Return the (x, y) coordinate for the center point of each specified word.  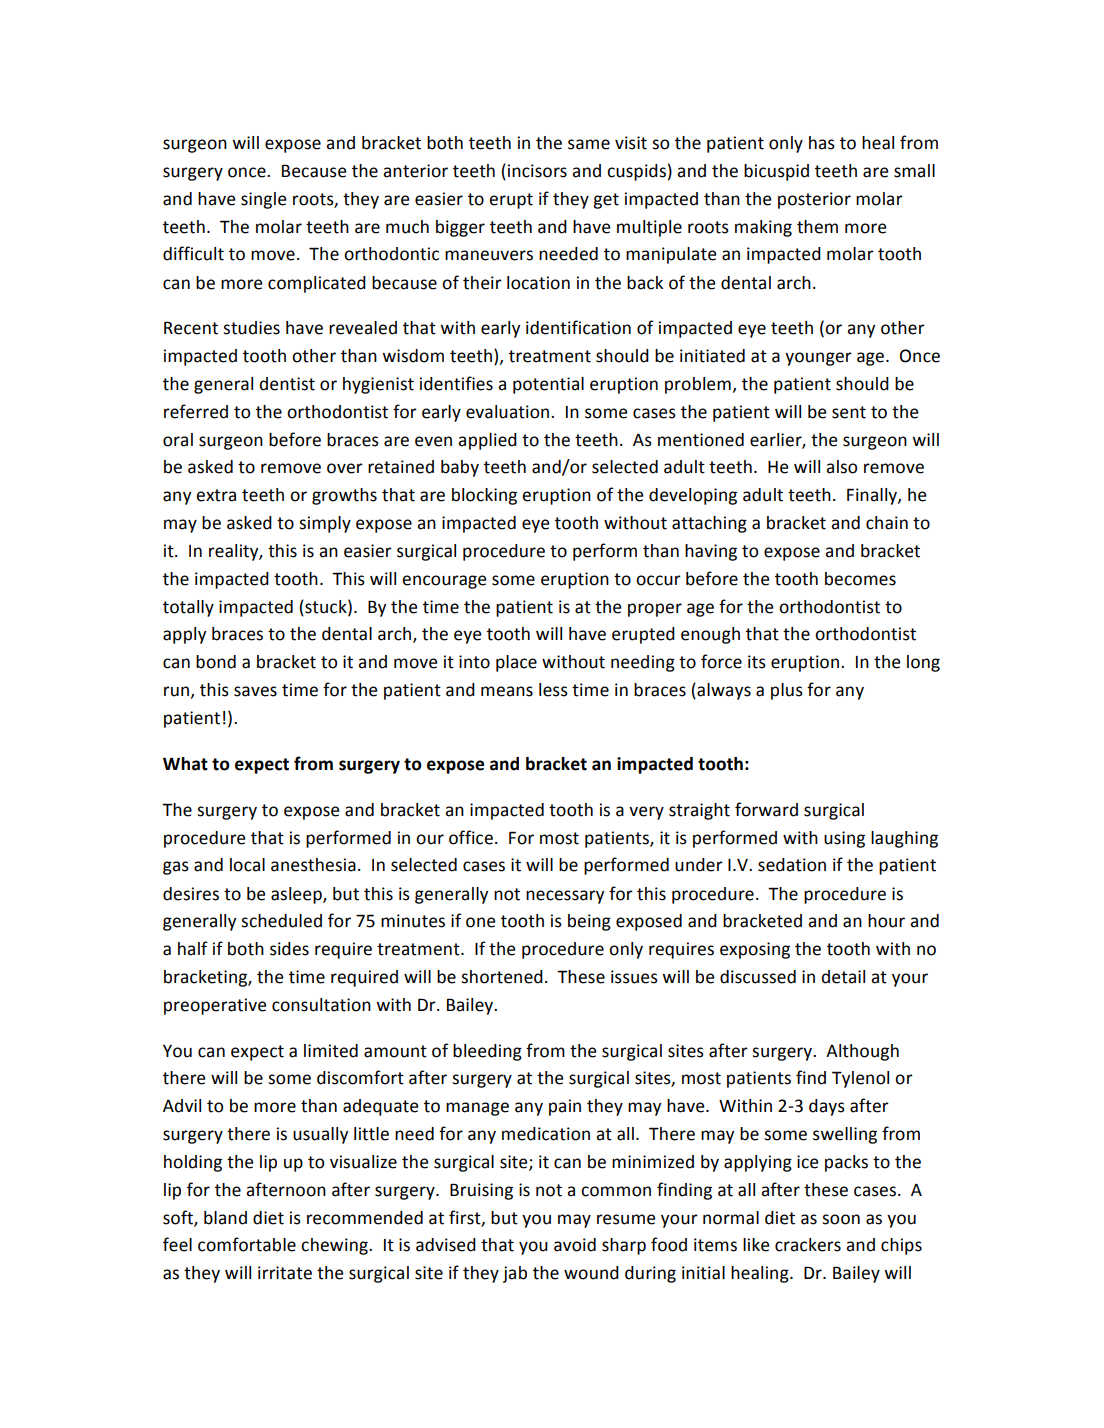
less (553, 690)
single (264, 200)
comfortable (247, 1244)
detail (843, 977)
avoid (575, 1245)
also (841, 467)
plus (787, 691)
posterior (814, 200)
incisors (537, 171)
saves (255, 691)
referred (196, 411)
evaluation (507, 412)
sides (289, 949)
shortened (502, 977)
